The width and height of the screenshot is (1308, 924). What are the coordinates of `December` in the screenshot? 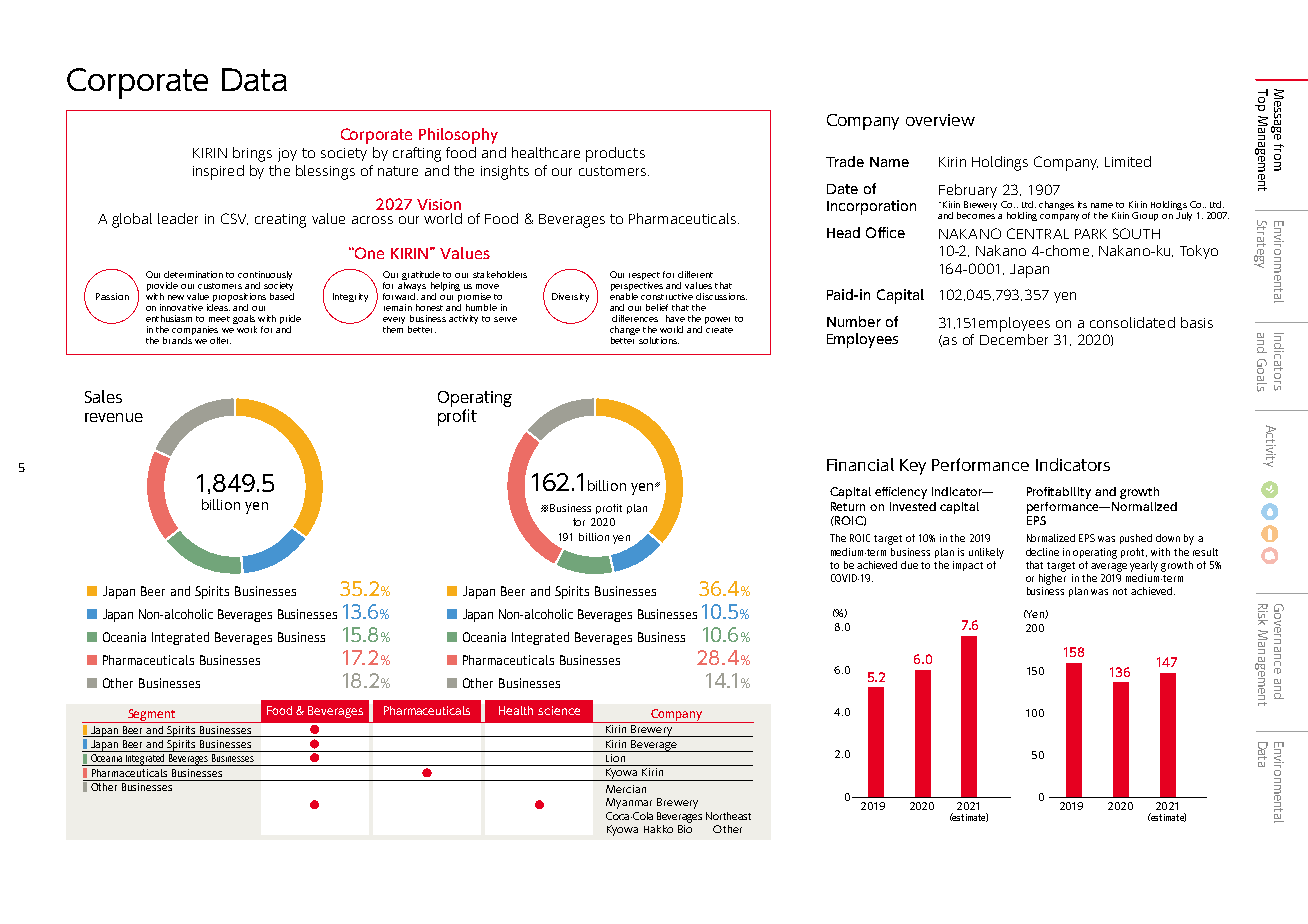 It's located at (1014, 339).
